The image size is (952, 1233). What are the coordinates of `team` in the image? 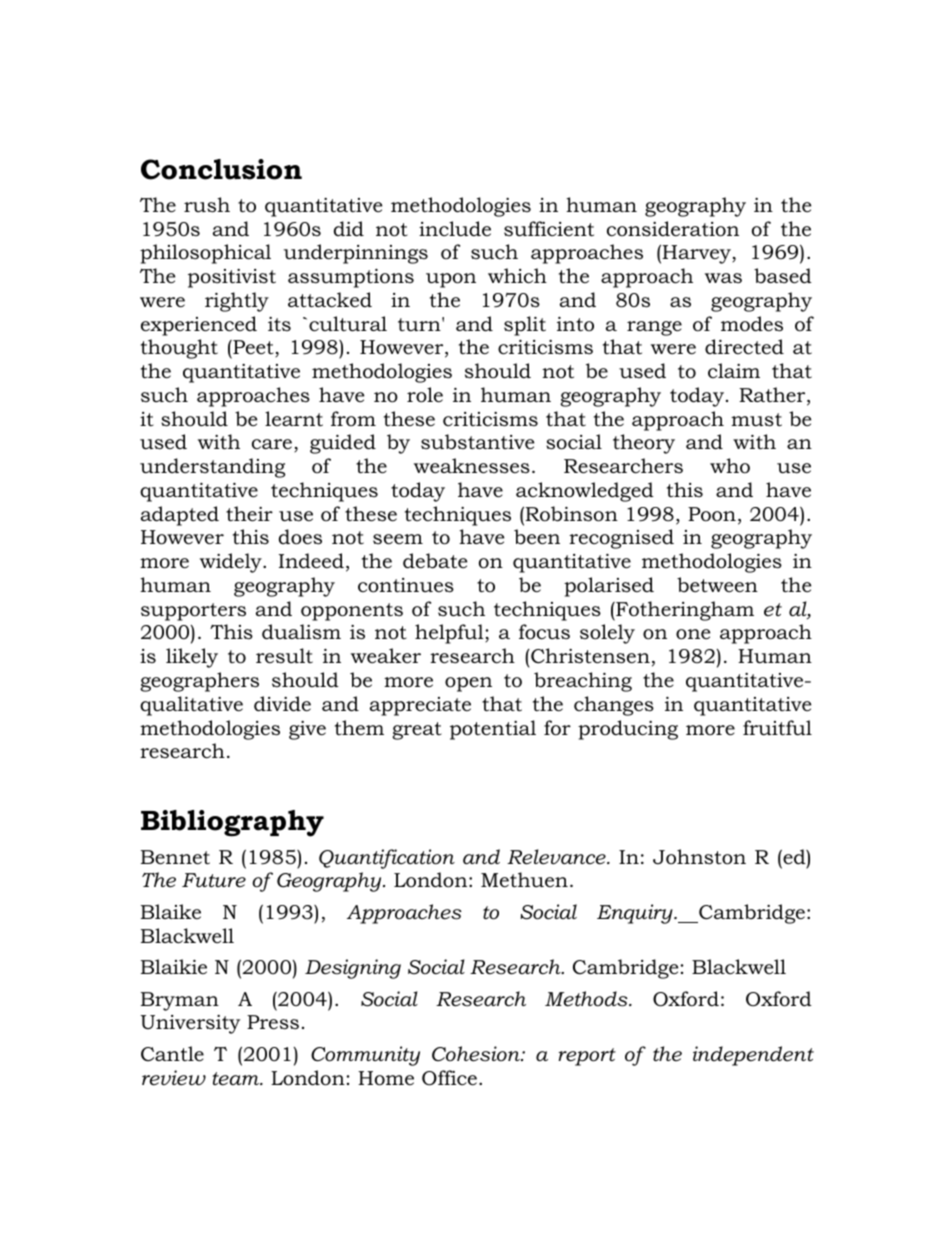 It's located at (237, 1079).
